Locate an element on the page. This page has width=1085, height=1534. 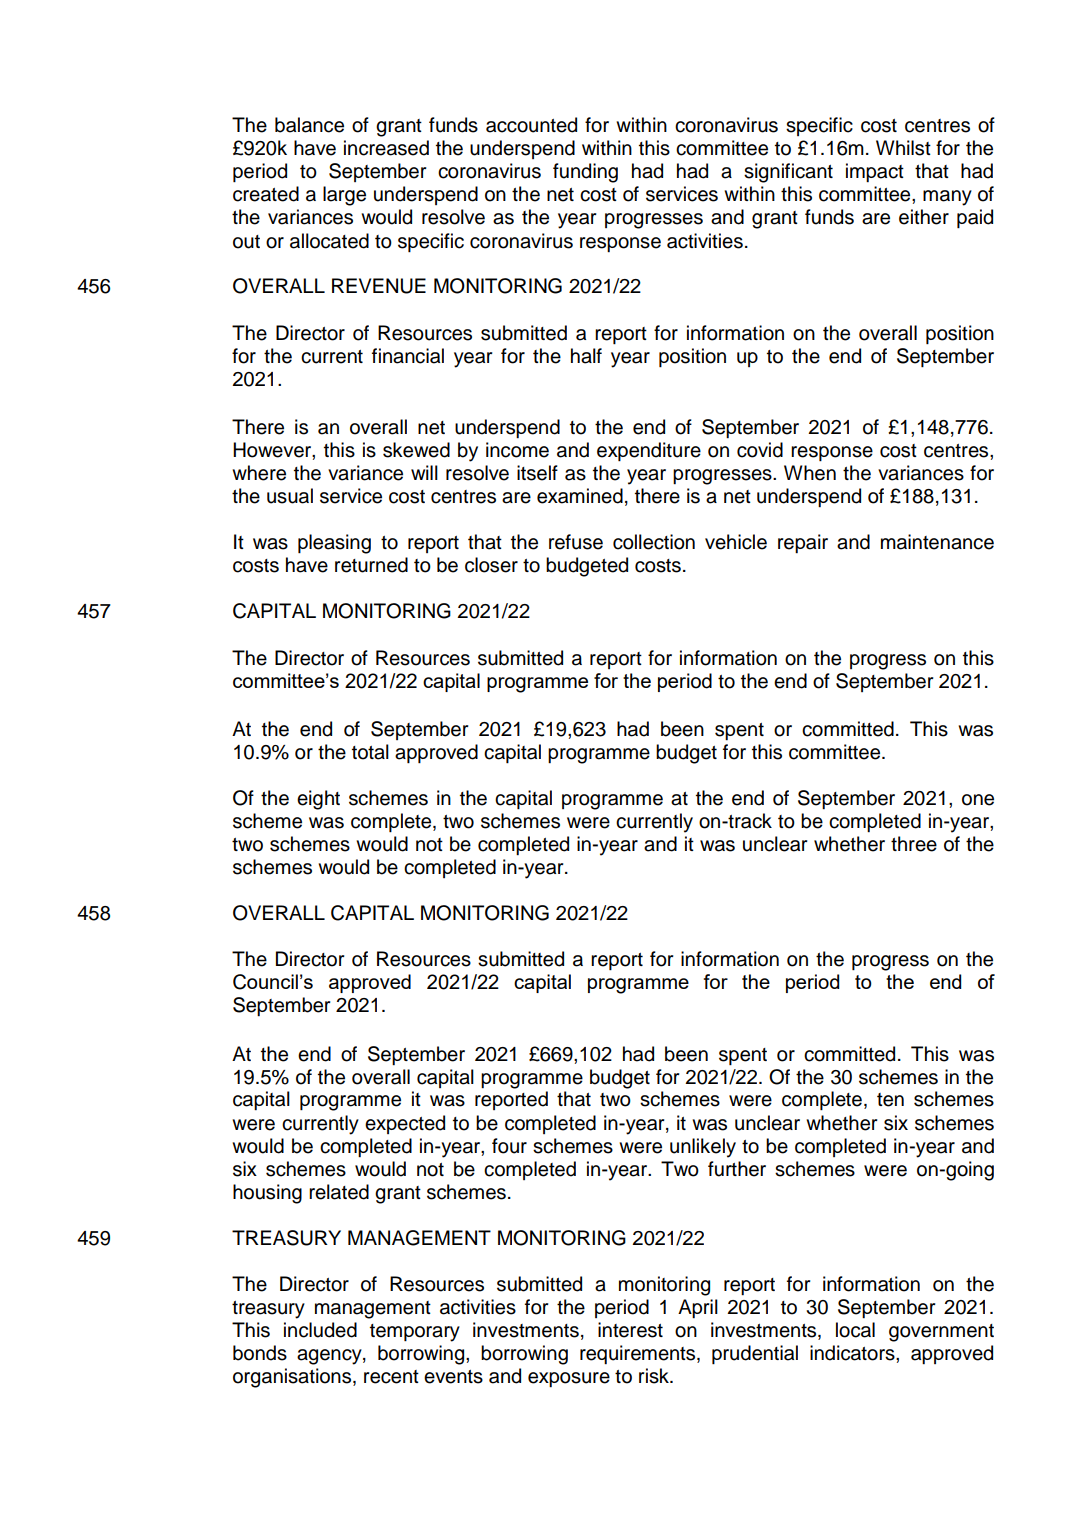
interest is located at coordinates (630, 1330).
